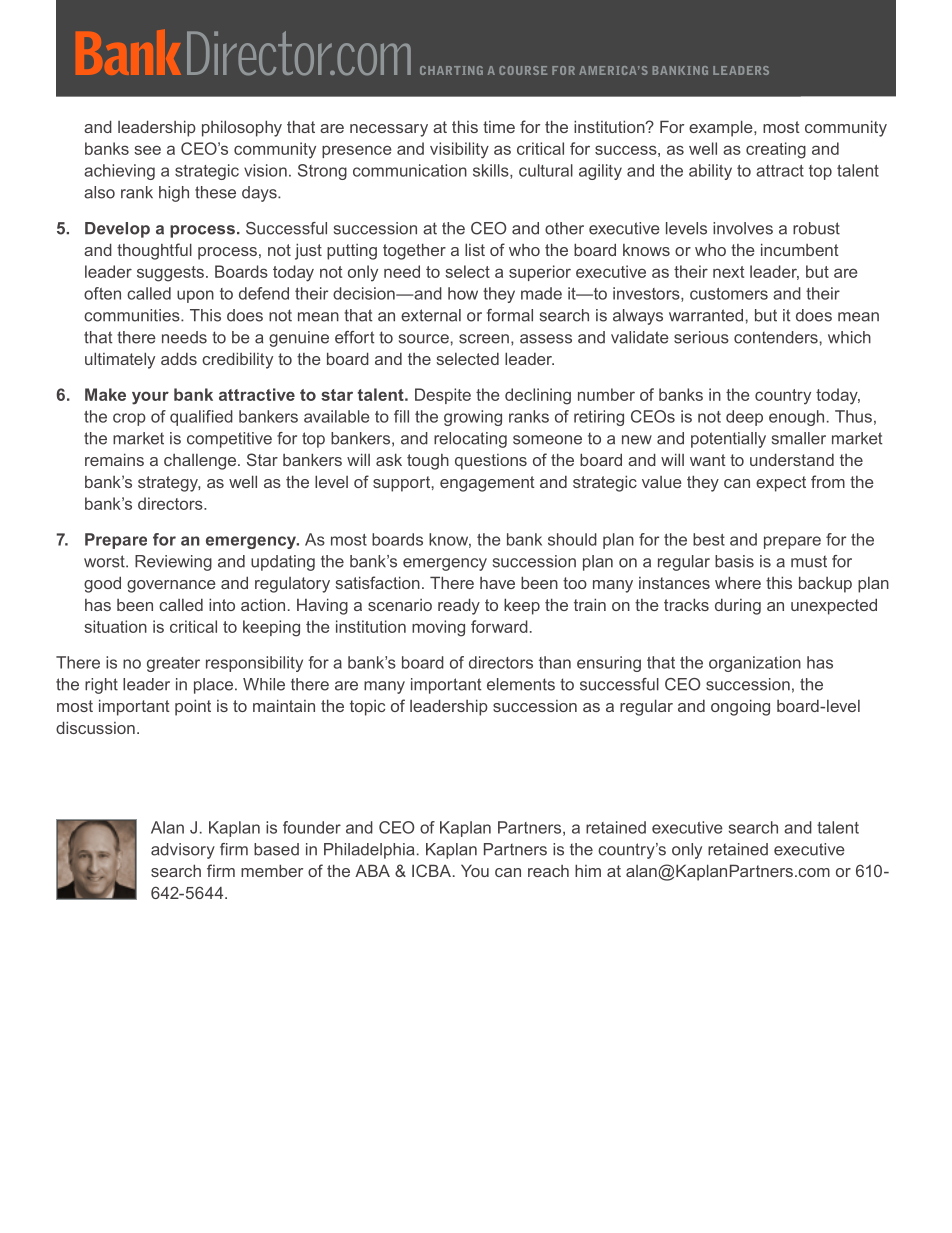 Image resolution: width=952 pixels, height=1233 pixels. What do you see at coordinates (722, 128) in the screenshot?
I see `example` at bounding box center [722, 128].
